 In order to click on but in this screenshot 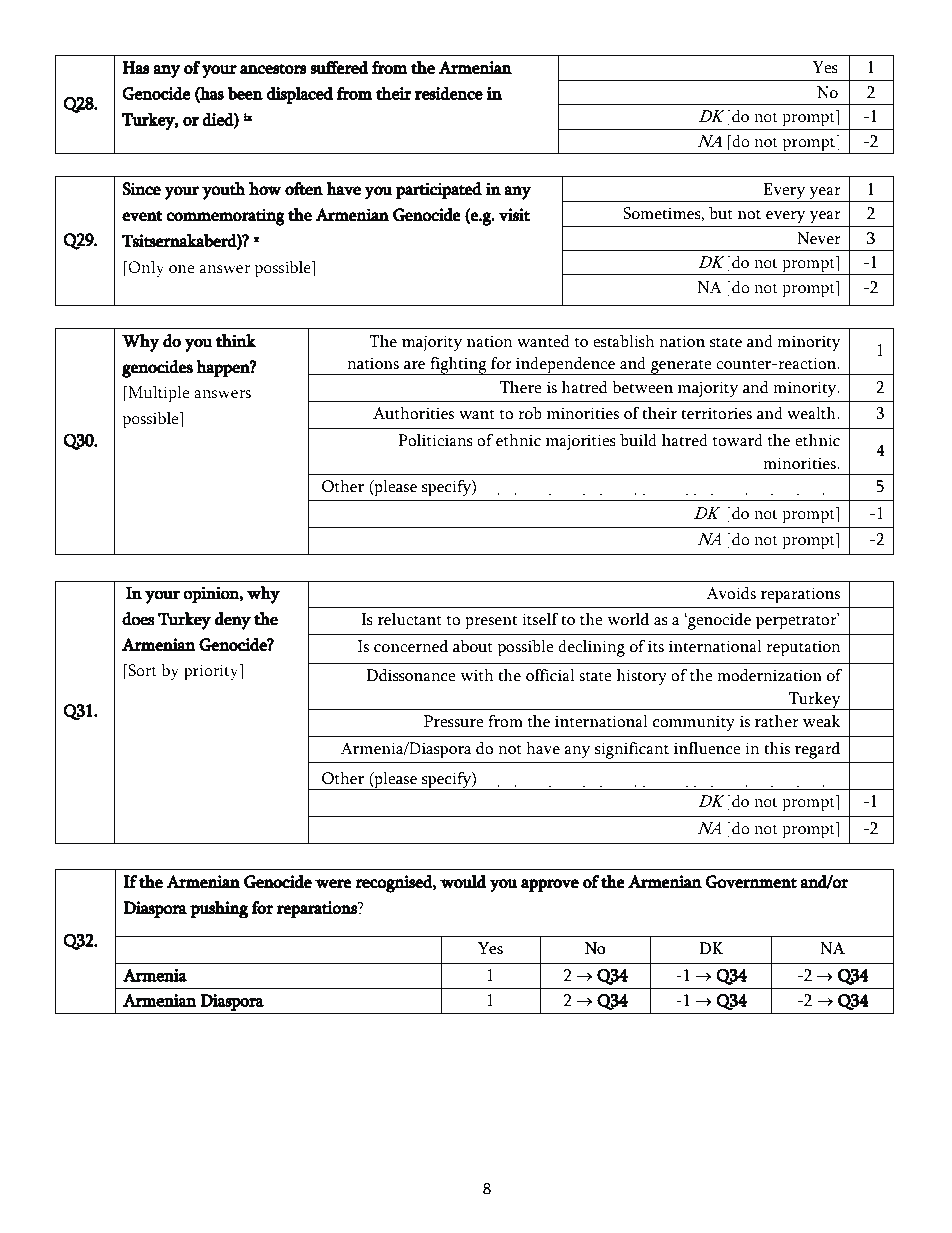, I will do `click(721, 213)`.
